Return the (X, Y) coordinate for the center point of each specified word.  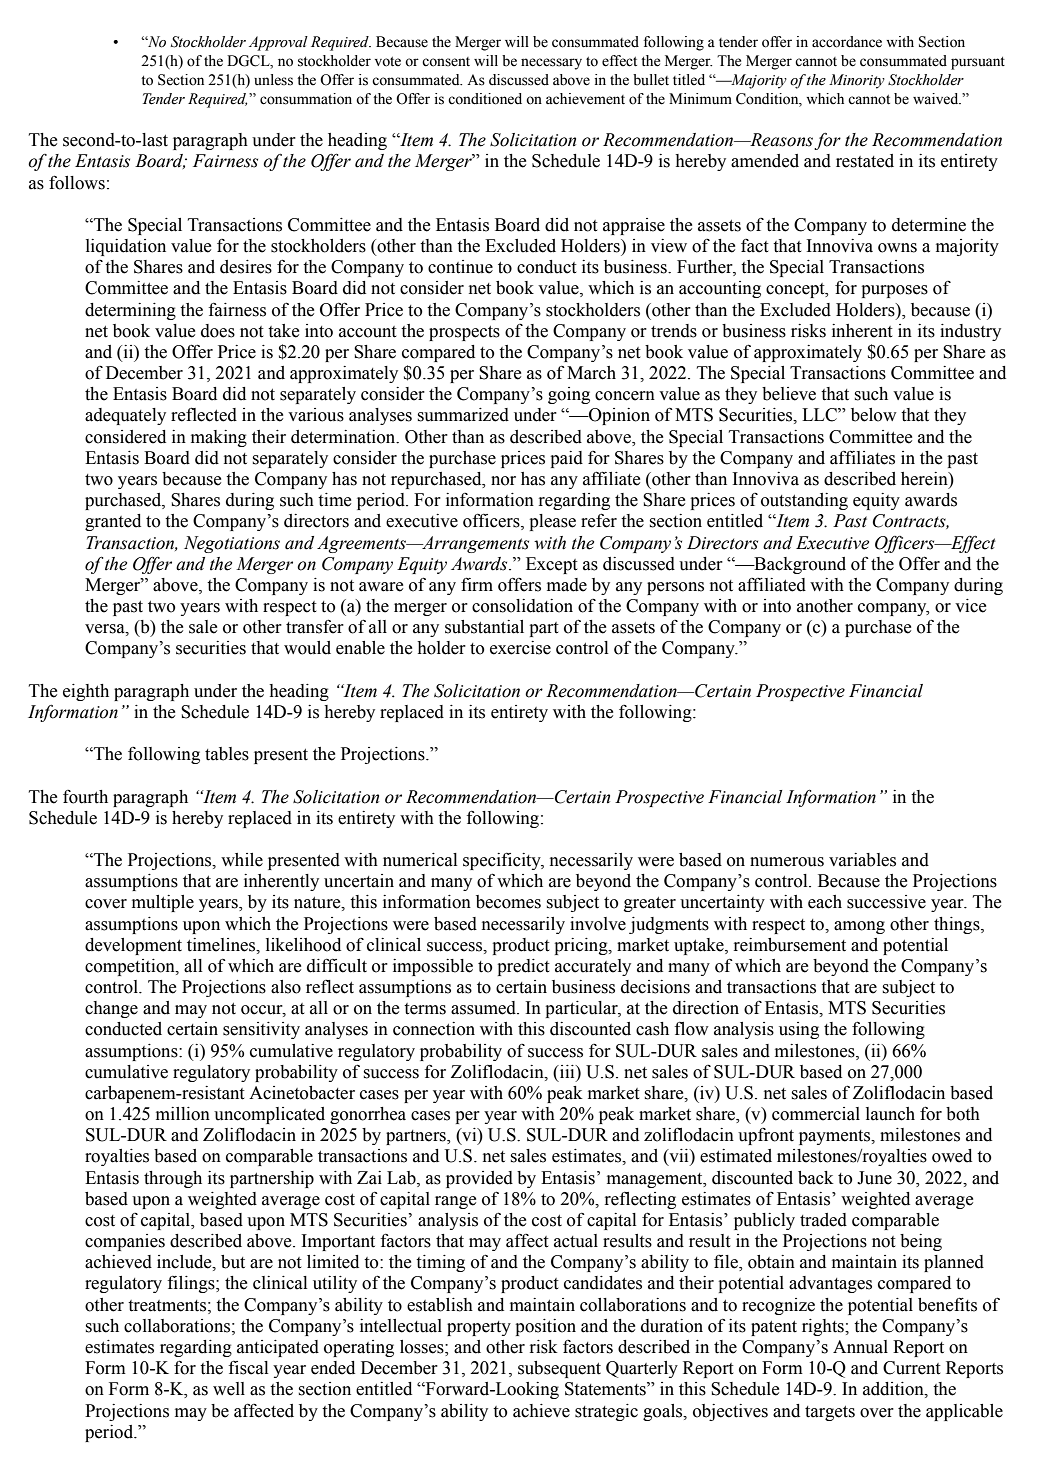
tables (227, 754)
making (219, 438)
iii (567, 1071)
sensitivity (261, 1030)
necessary (551, 64)
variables (862, 860)
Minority (857, 81)
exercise (520, 648)
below (874, 415)
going (569, 395)
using (799, 1030)
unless (273, 80)
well (229, 1389)
